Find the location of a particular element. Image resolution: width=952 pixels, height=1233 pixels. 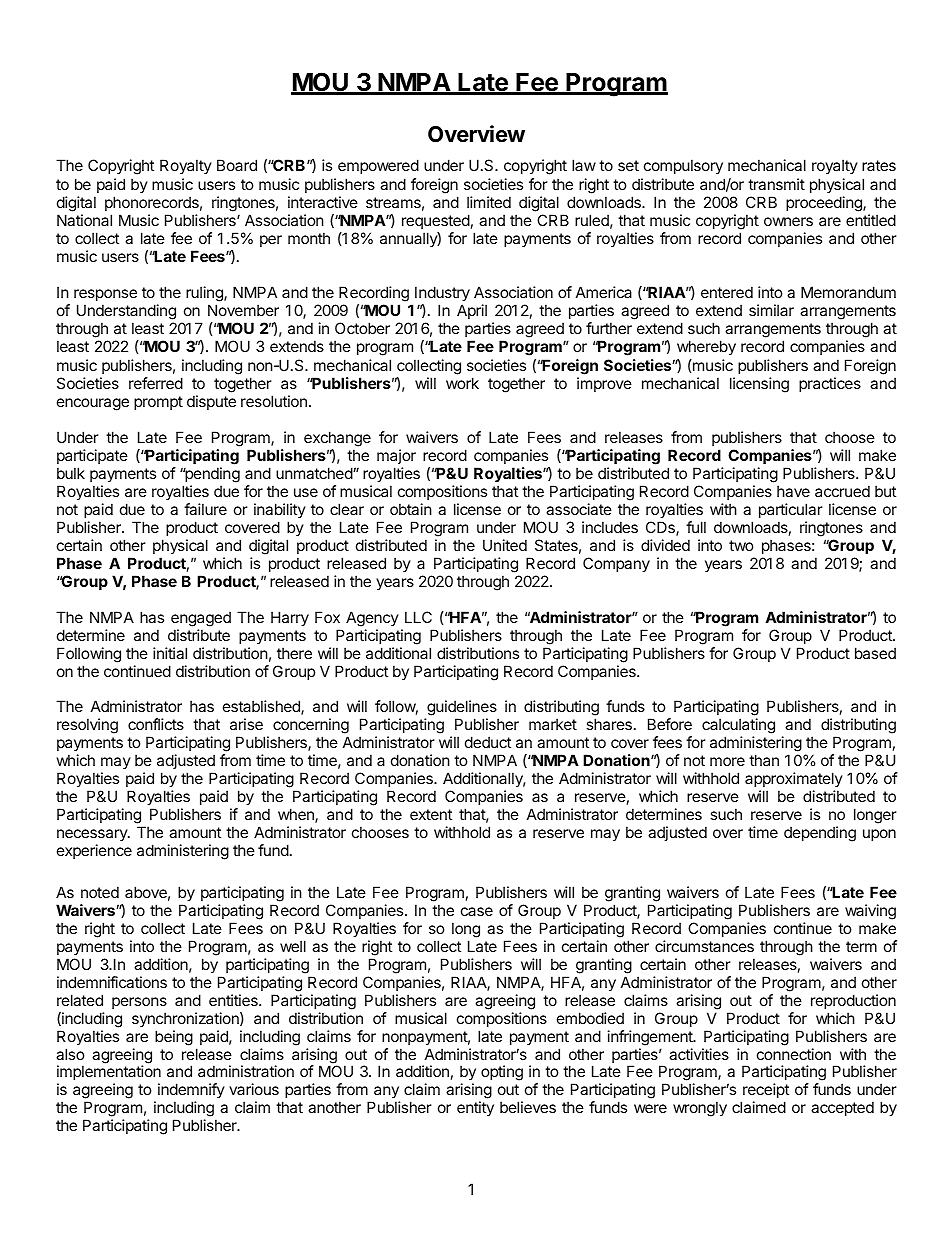

limited is located at coordinates (489, 202).
